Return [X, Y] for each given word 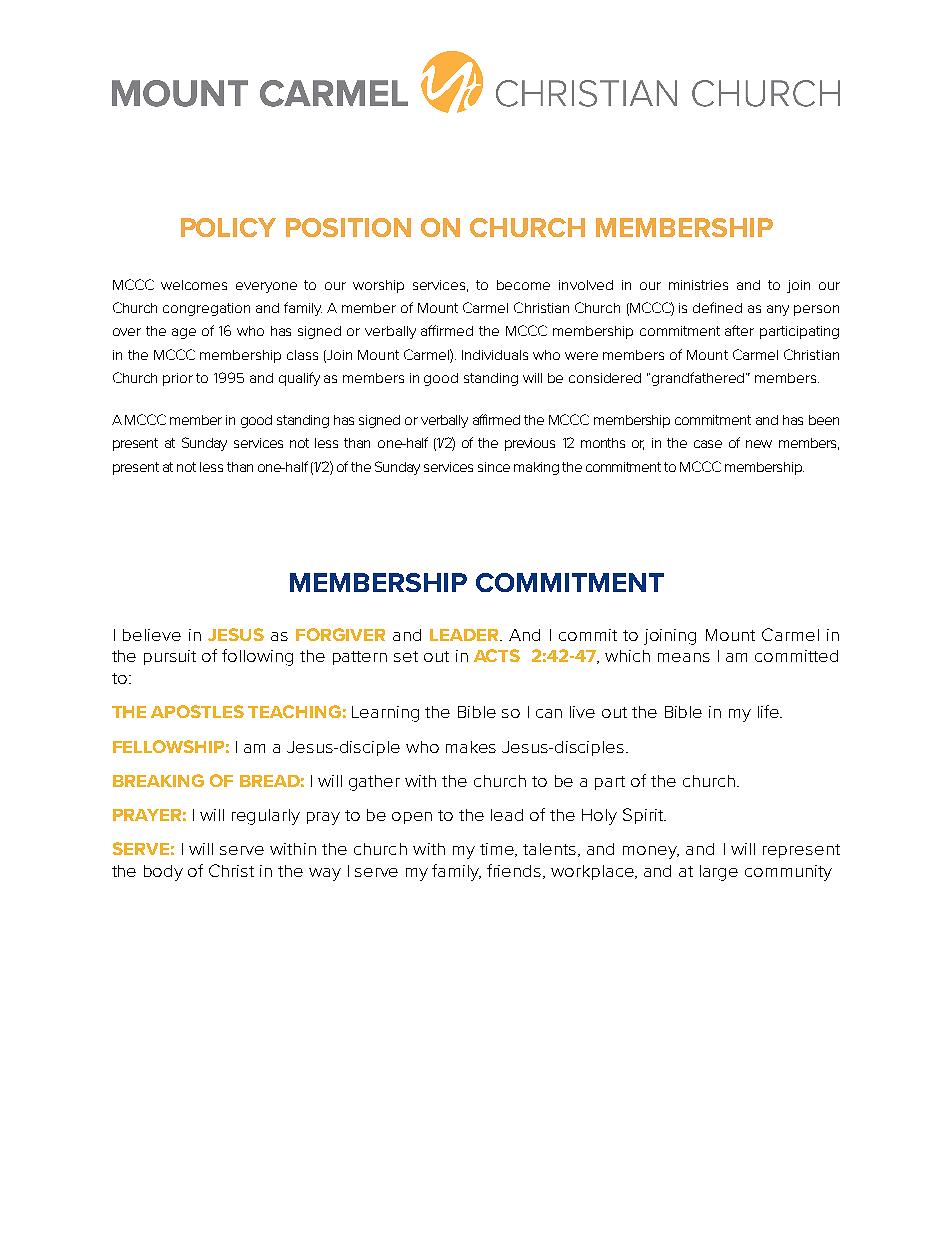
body [163, 873]
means [684, 657]
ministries [698, 285]
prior [178, 379]
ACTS [497, 655]
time [498, 850]
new [759, 444]
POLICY [228, 227]
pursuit [170, 657]
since [494, 467]
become [523, 285]
